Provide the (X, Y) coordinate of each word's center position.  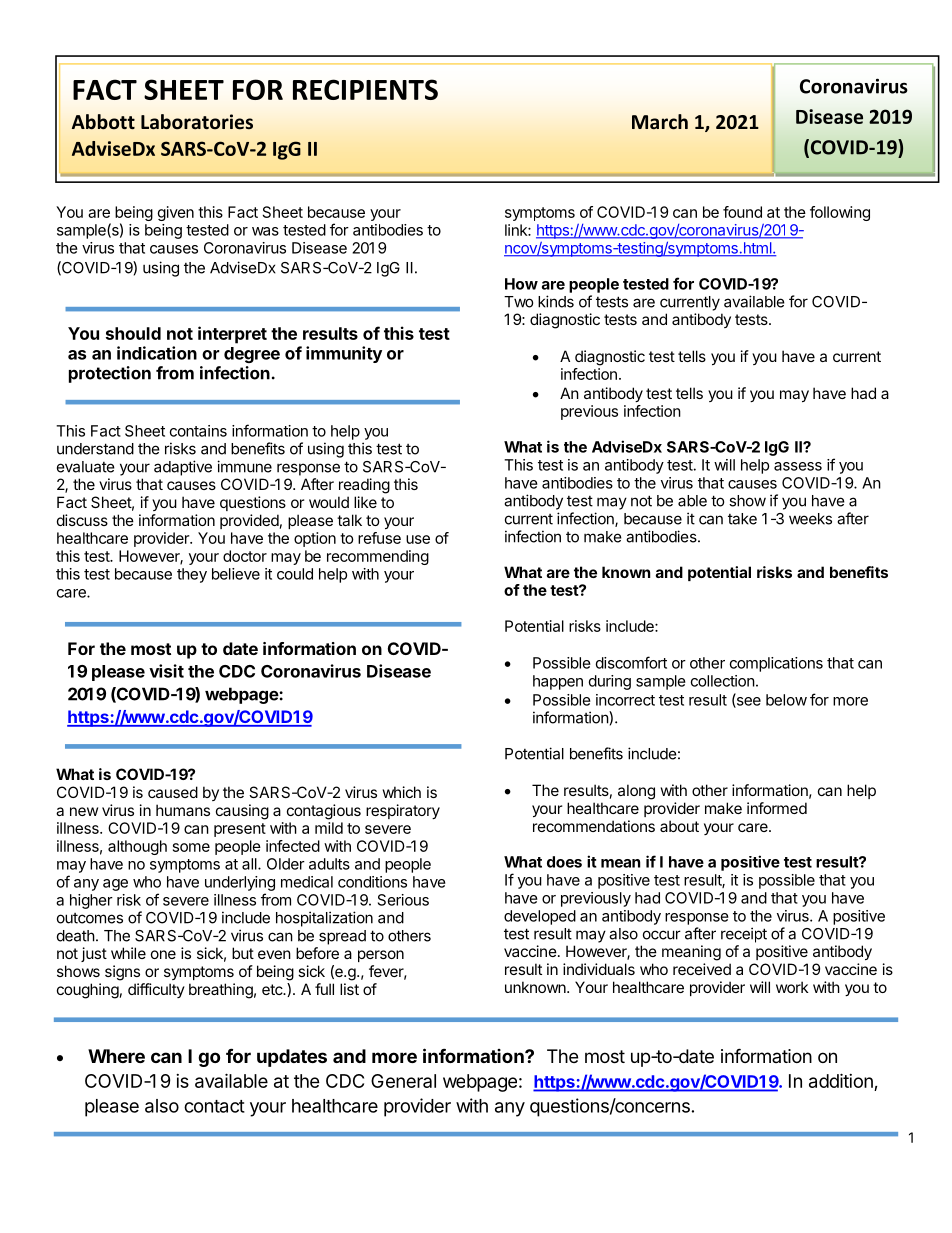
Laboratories (197, 122)
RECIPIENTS (365, 89)
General (403, 1081)
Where (116, 1056)
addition (841, 1080)
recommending (378, 557)
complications (776, 664)
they (192, 575)
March (660, 122)
